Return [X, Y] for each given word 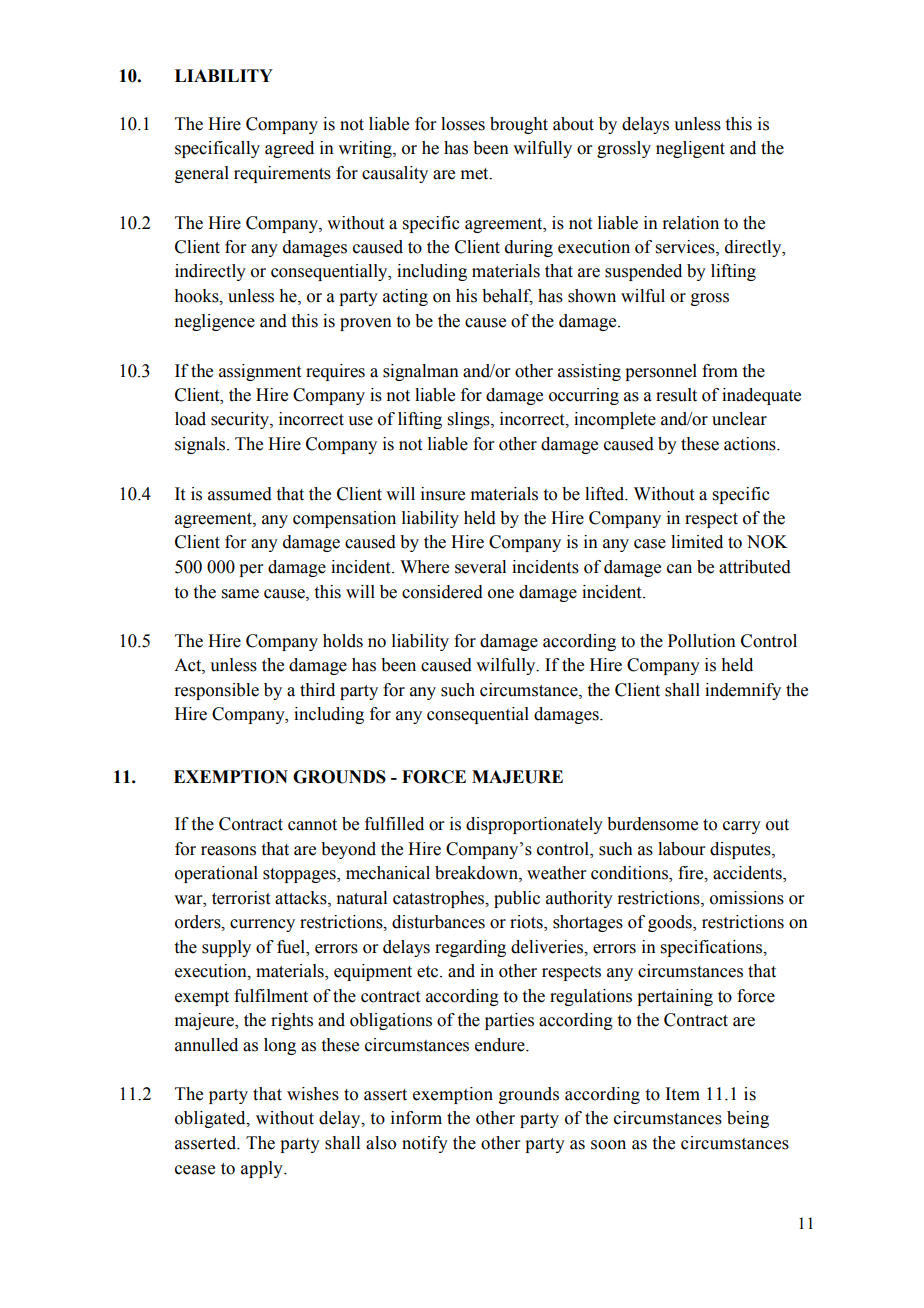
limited [697, 542]
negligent [690, 149]
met [476, 174]
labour [682, 849]
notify [425, 1144]
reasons [228, 851]
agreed [289, 149]
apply [263, 1169]
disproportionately [534, 825]
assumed [240, 494]
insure [443, 494]
